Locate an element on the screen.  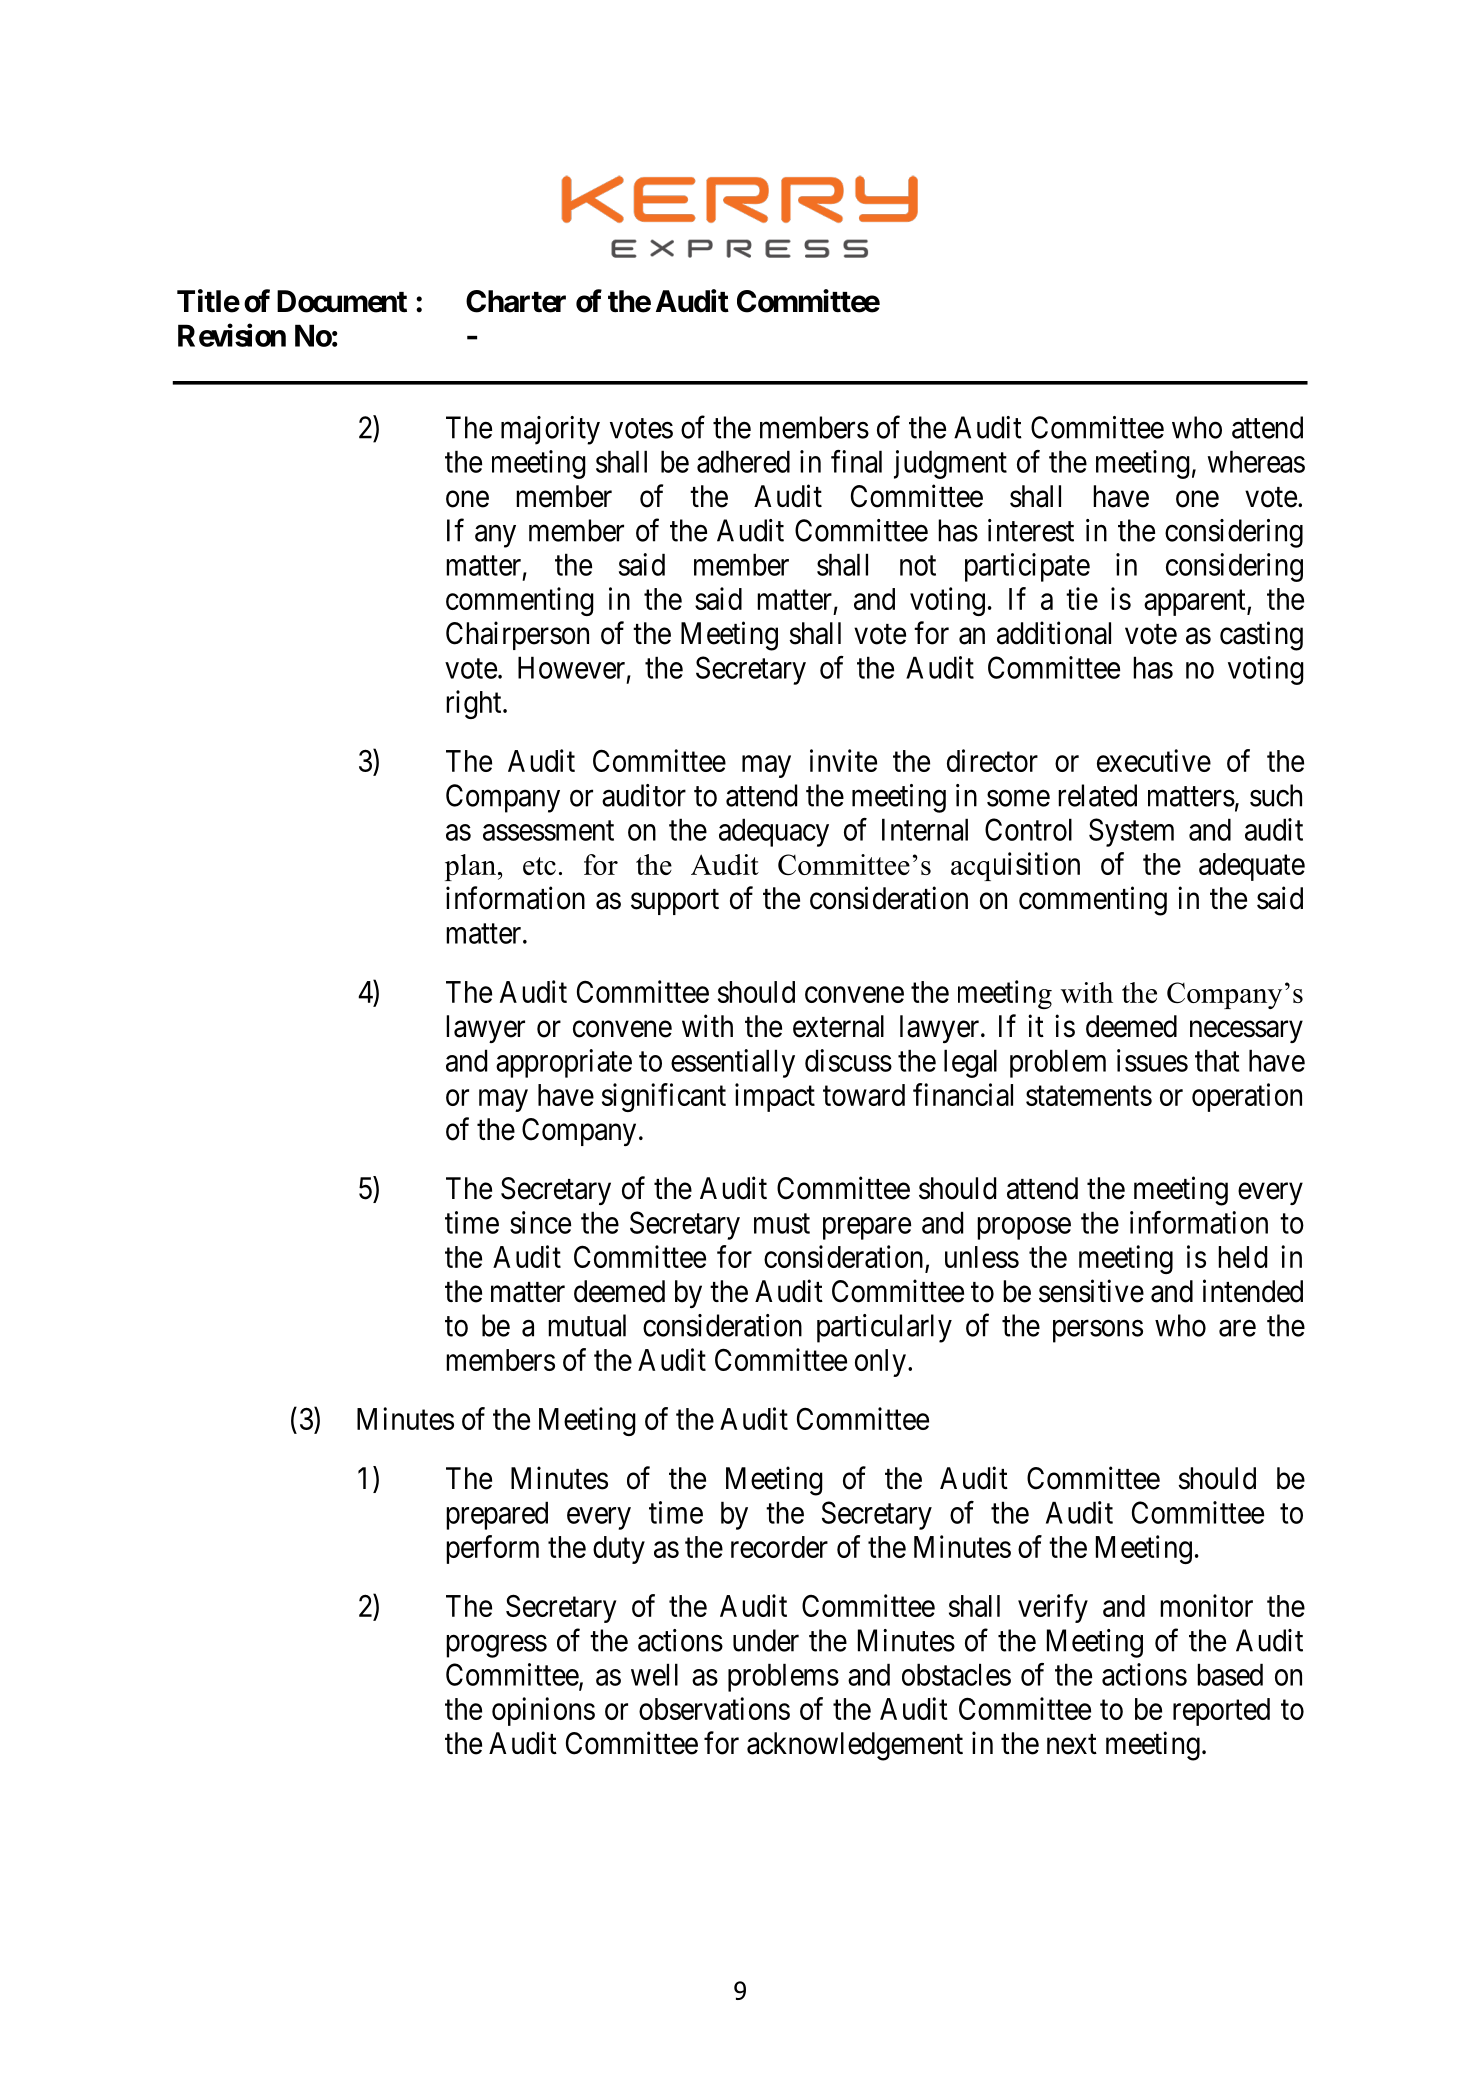
adhered is located at coordinates (743, 461).
